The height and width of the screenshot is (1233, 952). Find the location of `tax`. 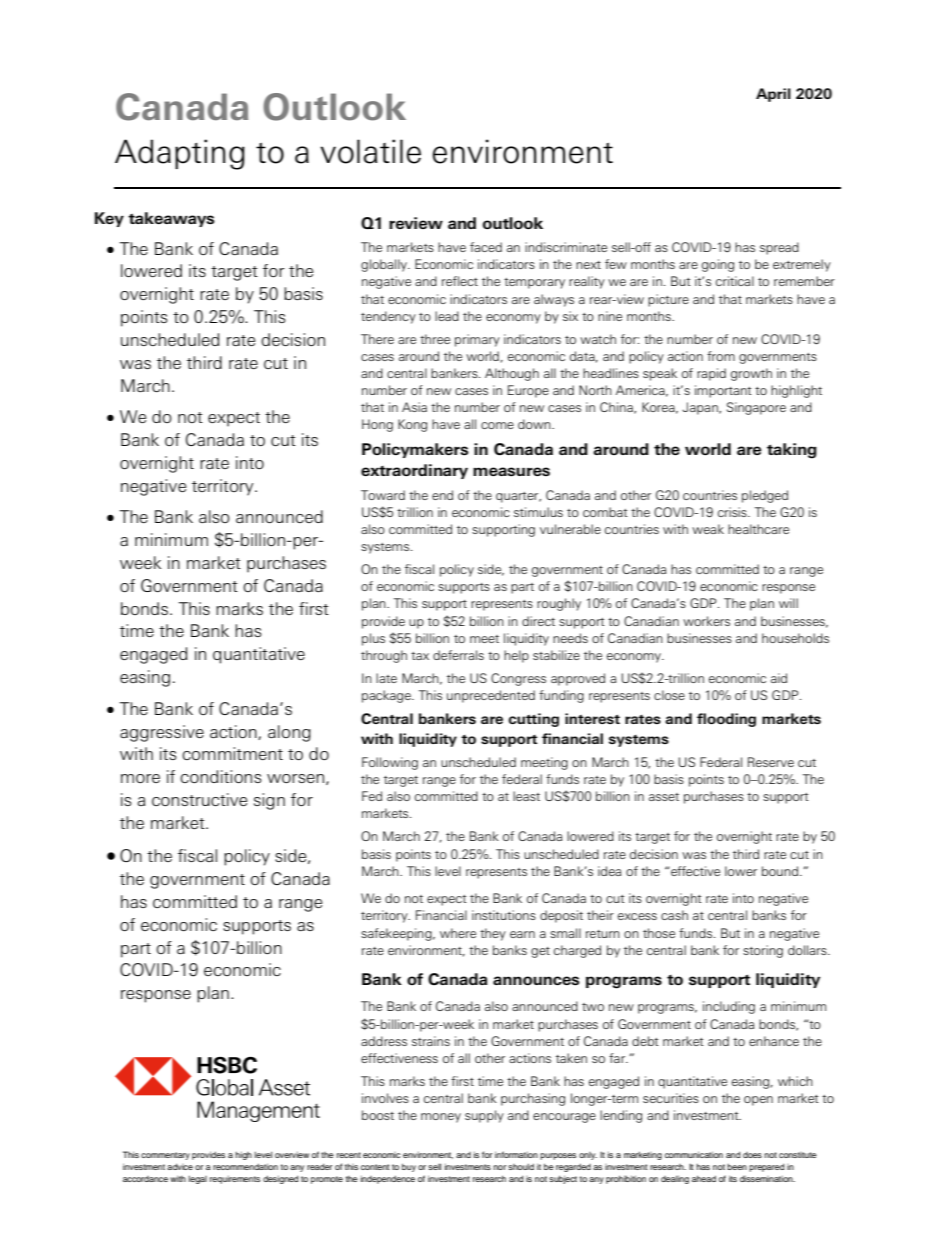

tax is located at coordinates (420, 656).
